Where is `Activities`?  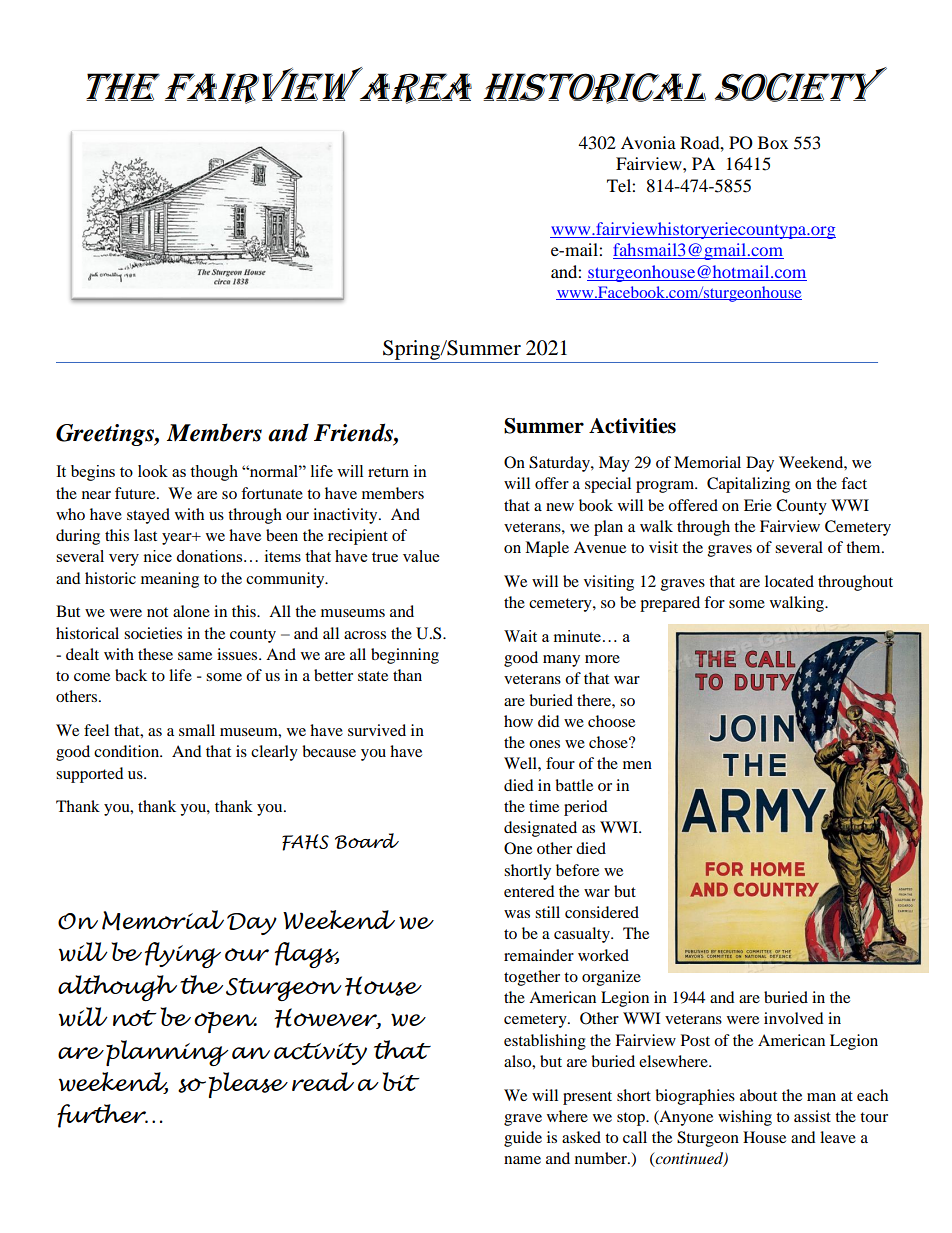
Activities is located at coordinates (632, 426).
